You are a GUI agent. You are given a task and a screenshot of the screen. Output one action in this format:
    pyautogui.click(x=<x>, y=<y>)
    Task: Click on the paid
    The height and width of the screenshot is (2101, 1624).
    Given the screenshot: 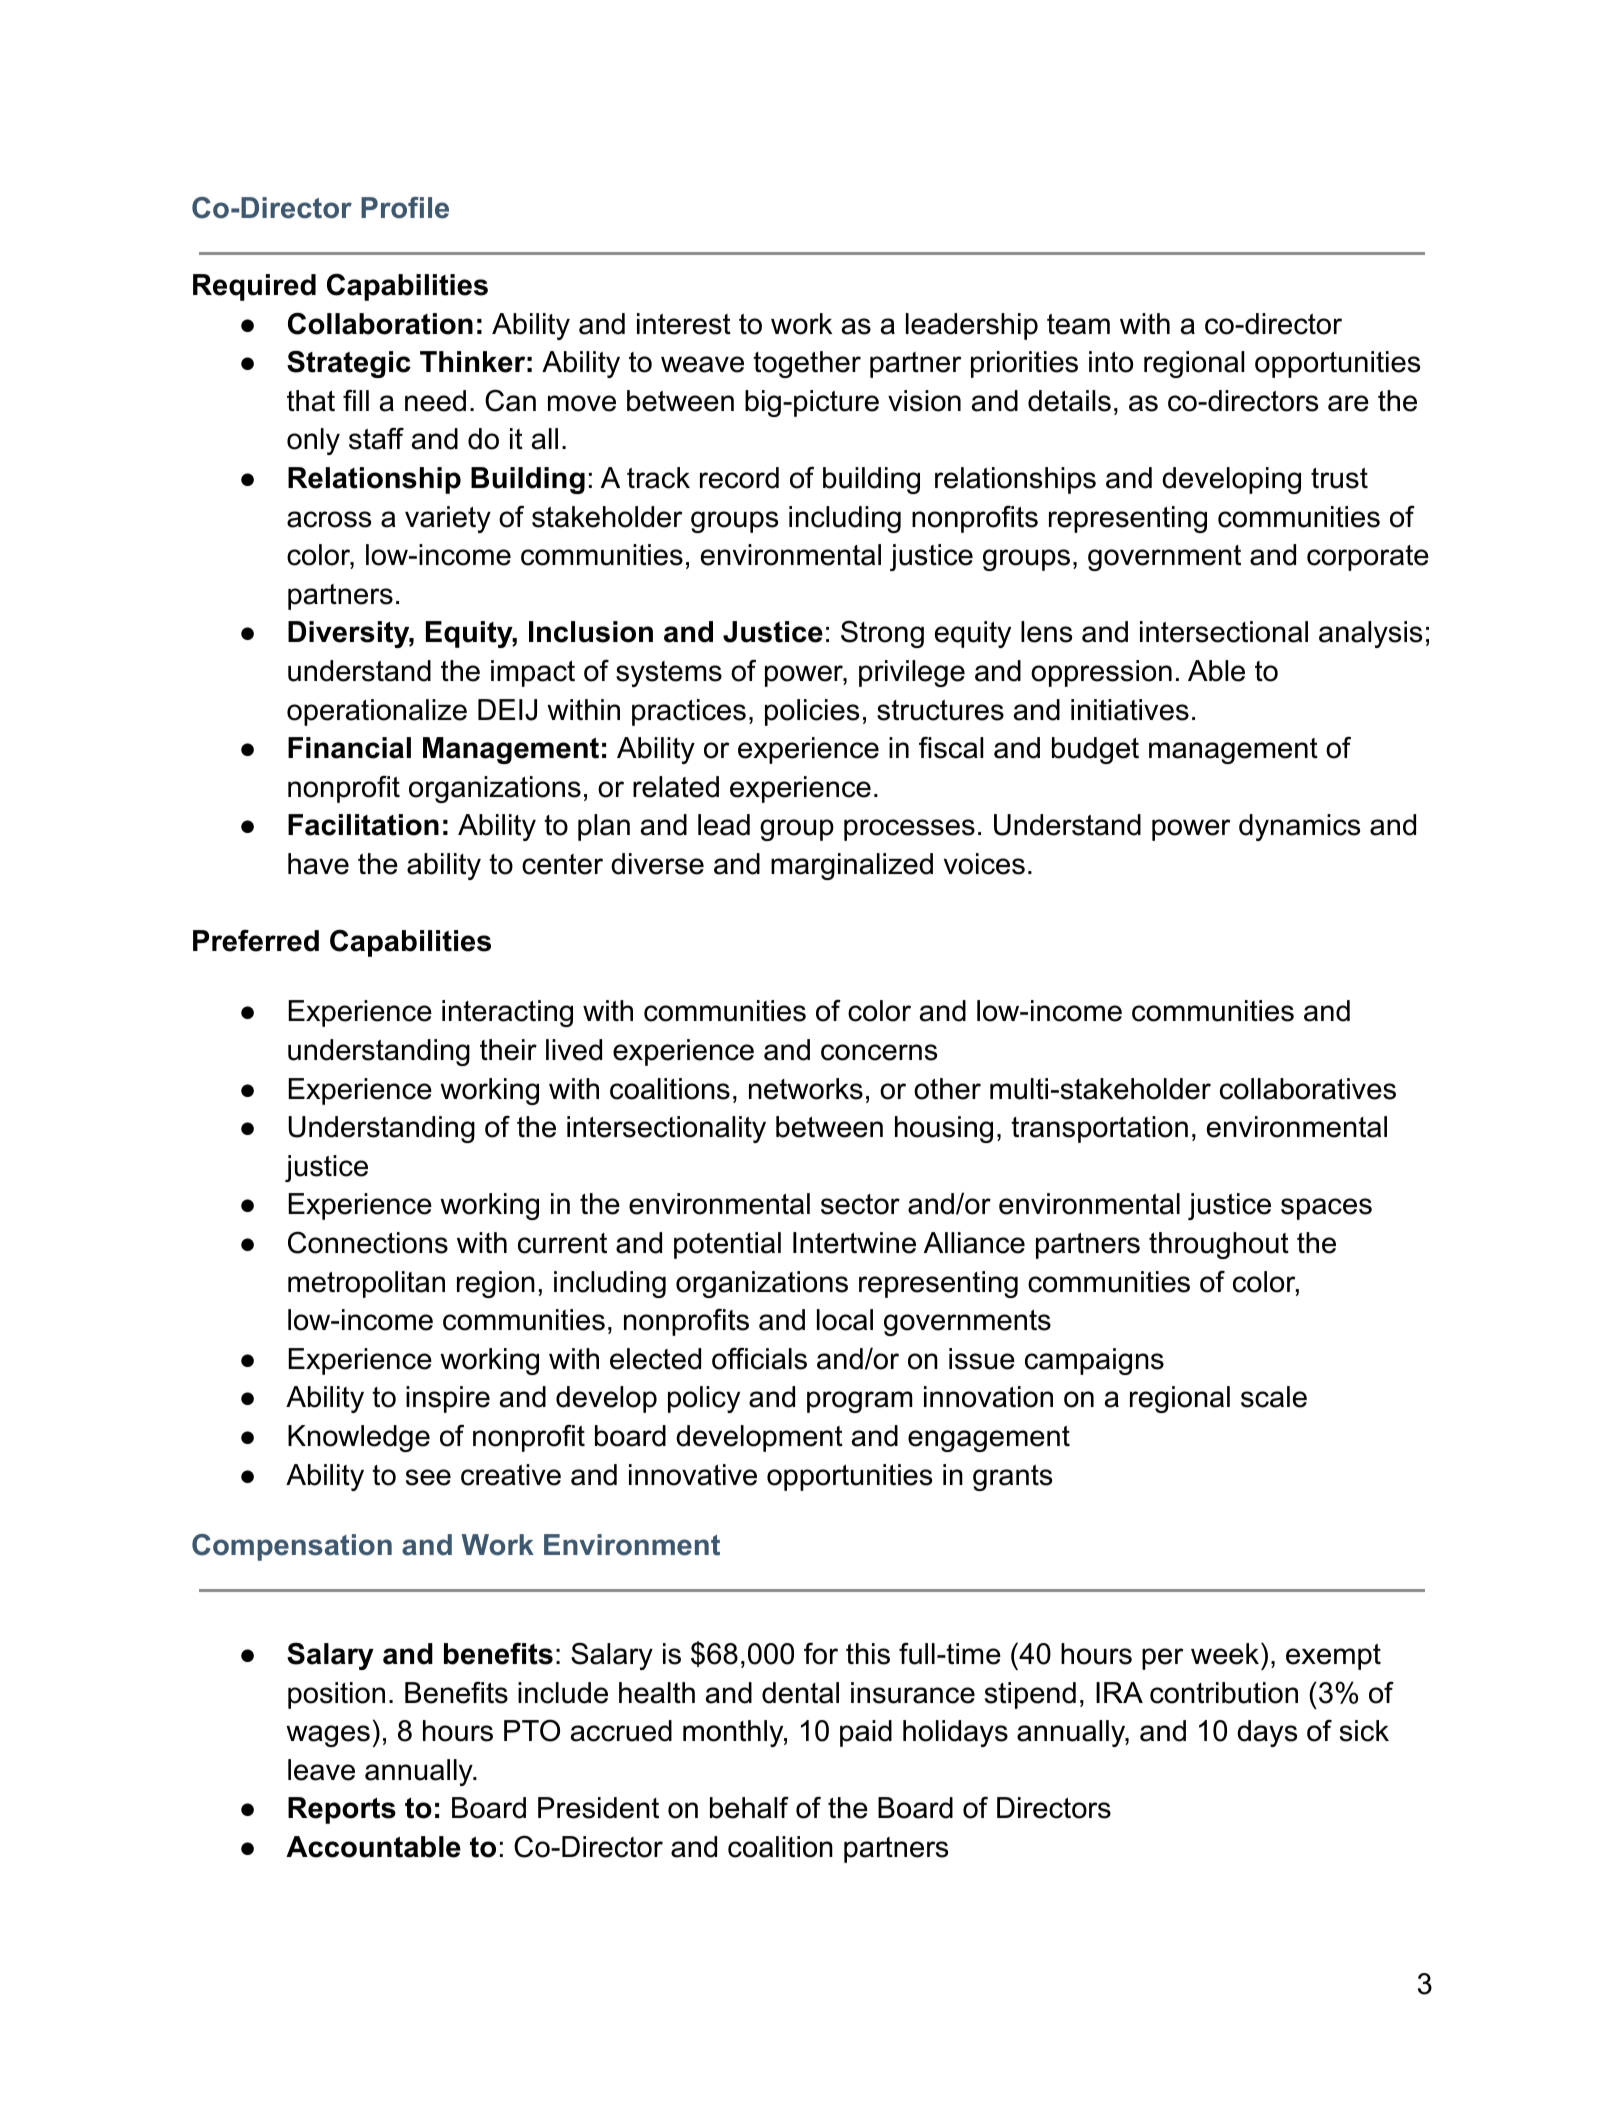 What is the action you would take?
    pyautogui.click(x=866, y=1733)
